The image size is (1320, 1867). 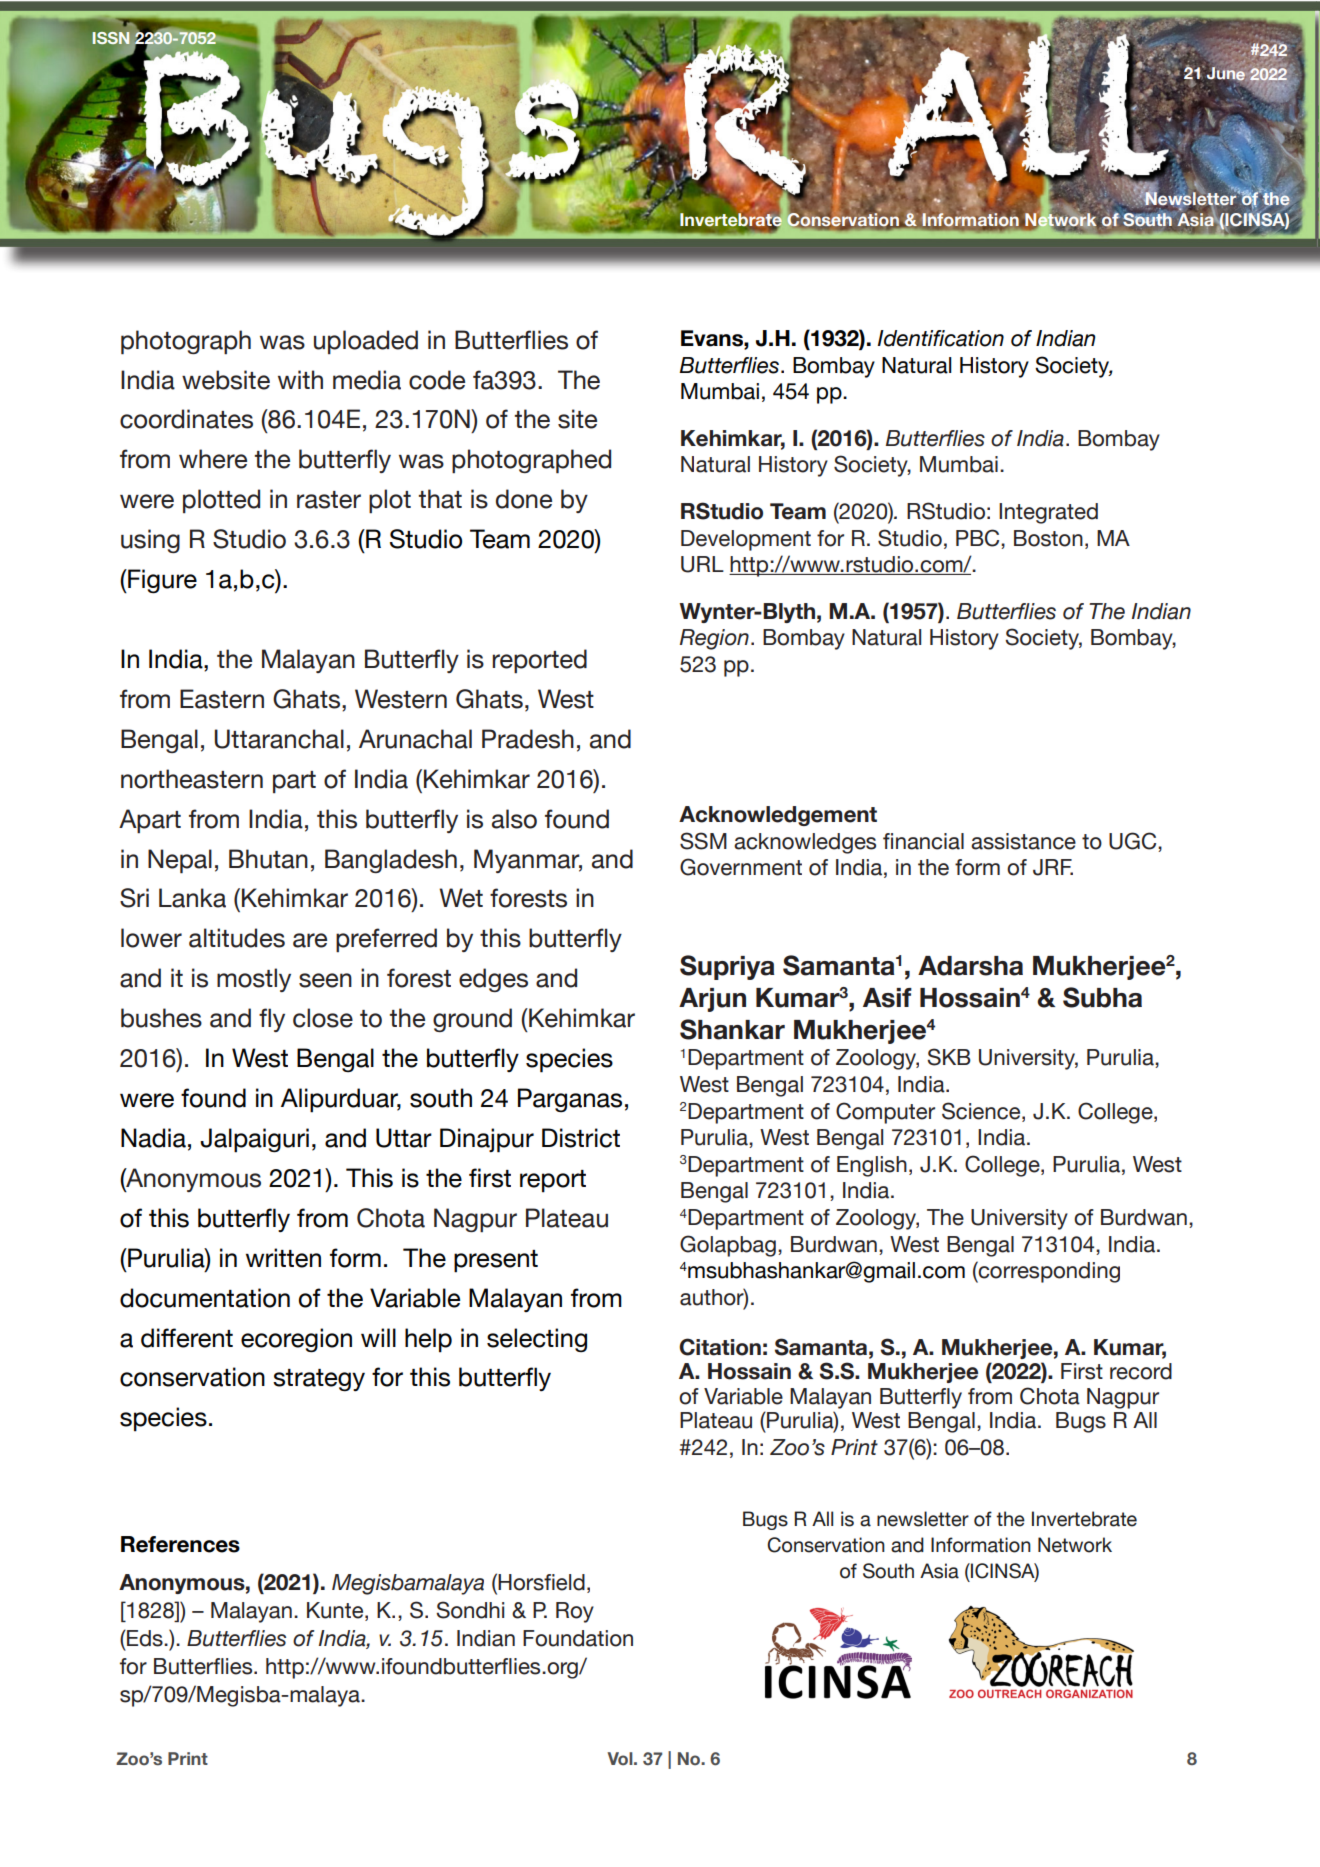 What do you see at coordinates (437, 380) in the image?
I see `code` at bounding box center [437, 380].
